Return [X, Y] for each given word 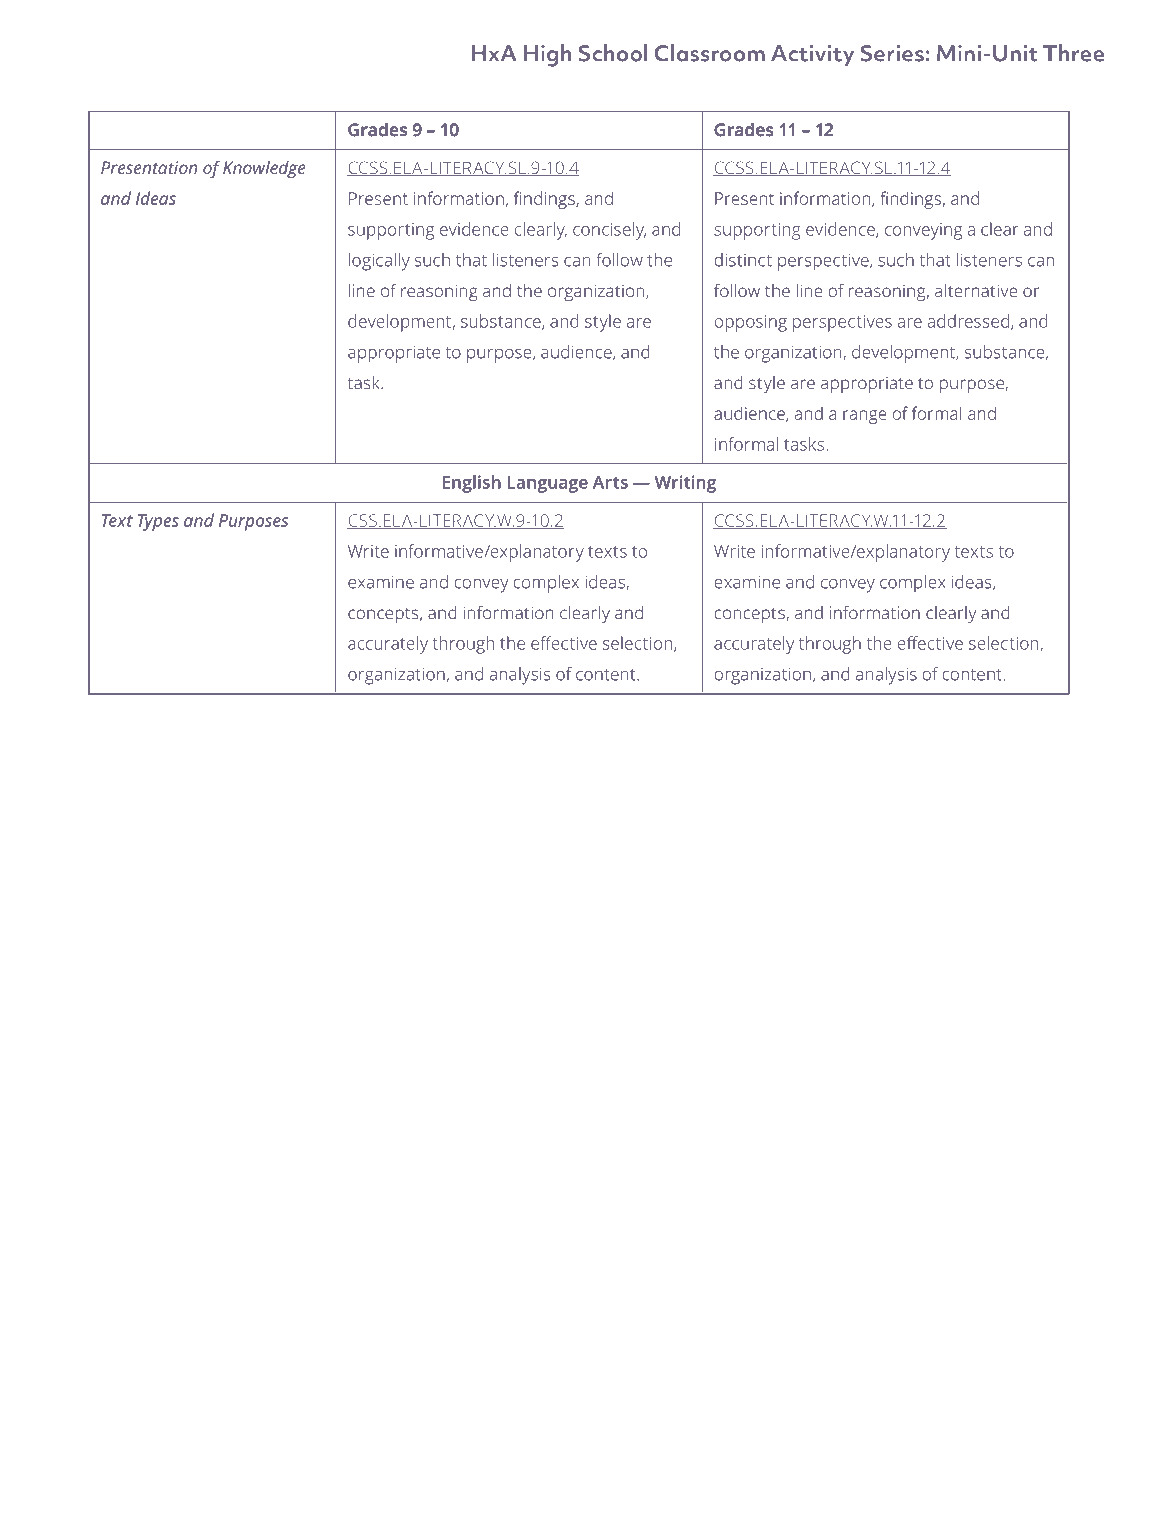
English [472, 484]
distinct [743, 260]
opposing [750, 323]
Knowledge [264, 169]
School [613, 53]
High [547, 55]
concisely [609, 231]
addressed [968, 321]
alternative [976, 290]
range [865, 417]
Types [158, 522]
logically [379, 262]
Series [892, 53]
